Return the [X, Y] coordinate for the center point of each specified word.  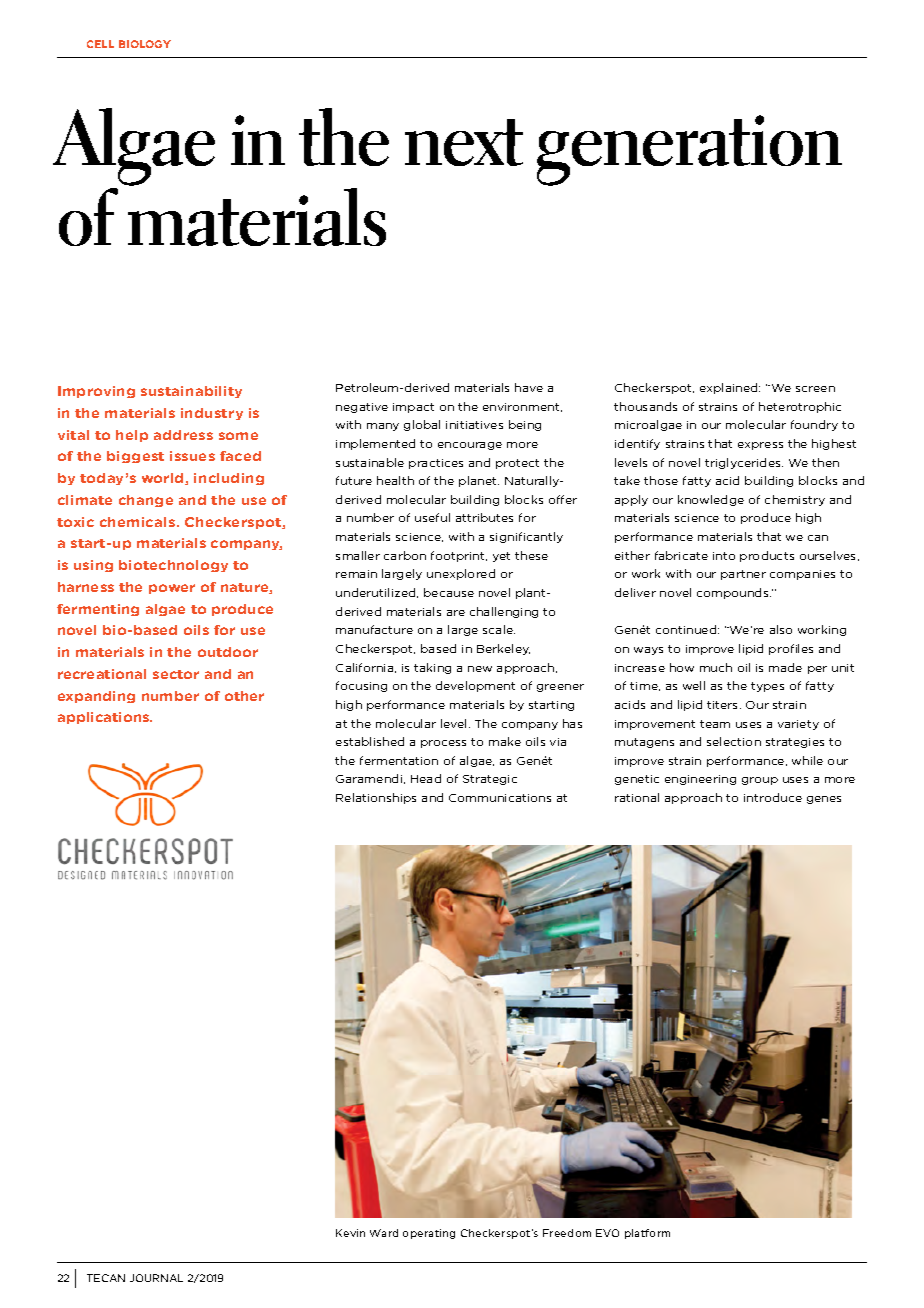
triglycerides [744, 463]
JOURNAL [156, 1278]
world [164, 479]
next [464, 142]
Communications [500, 798]
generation [689, 150]
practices [436, 464]
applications [105, 718]
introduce [773, 797]
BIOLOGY [145, 44]
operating [429, 1234]
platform [647, 1234]
